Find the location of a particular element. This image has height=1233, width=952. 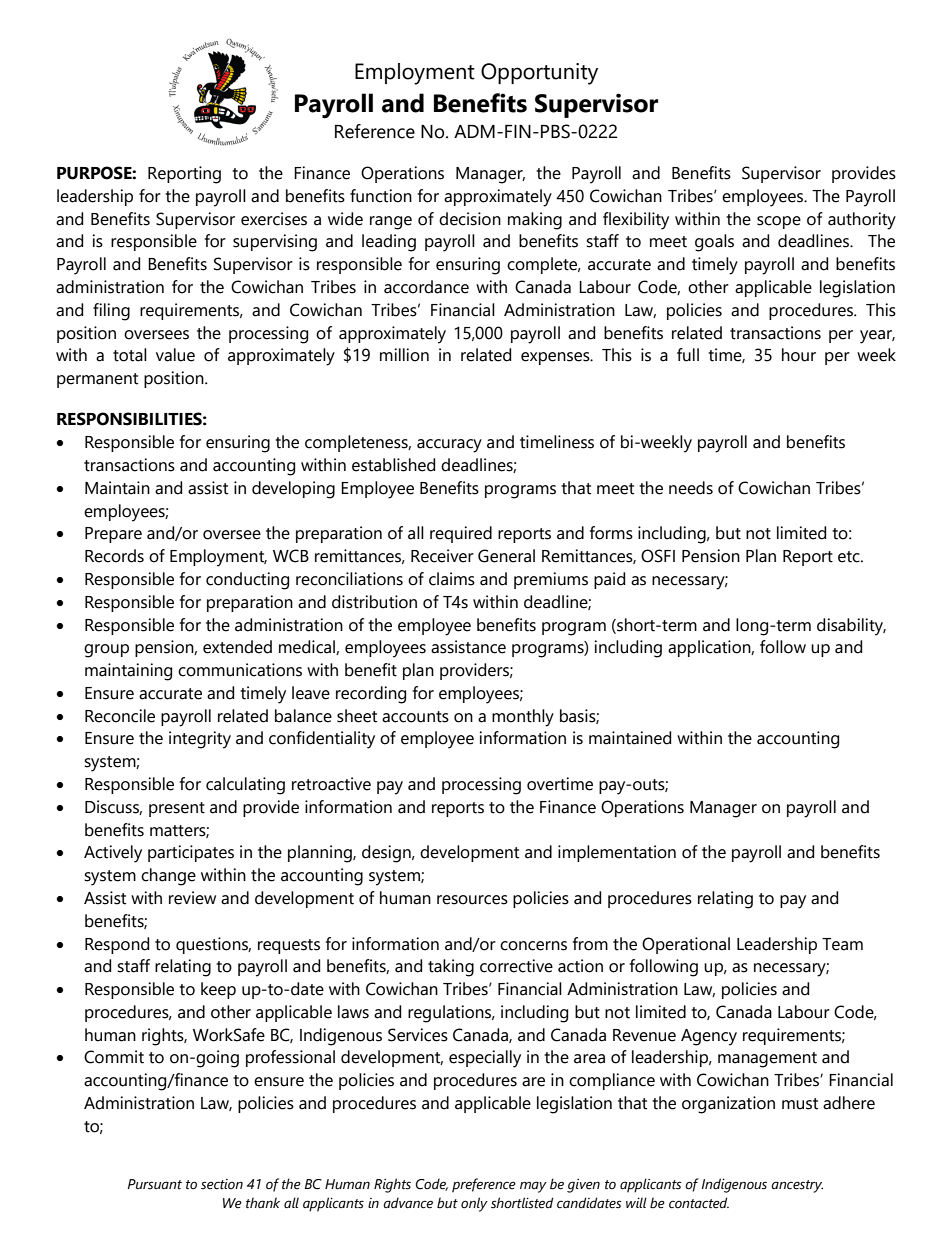

present is located at coordinates (177, 809).
